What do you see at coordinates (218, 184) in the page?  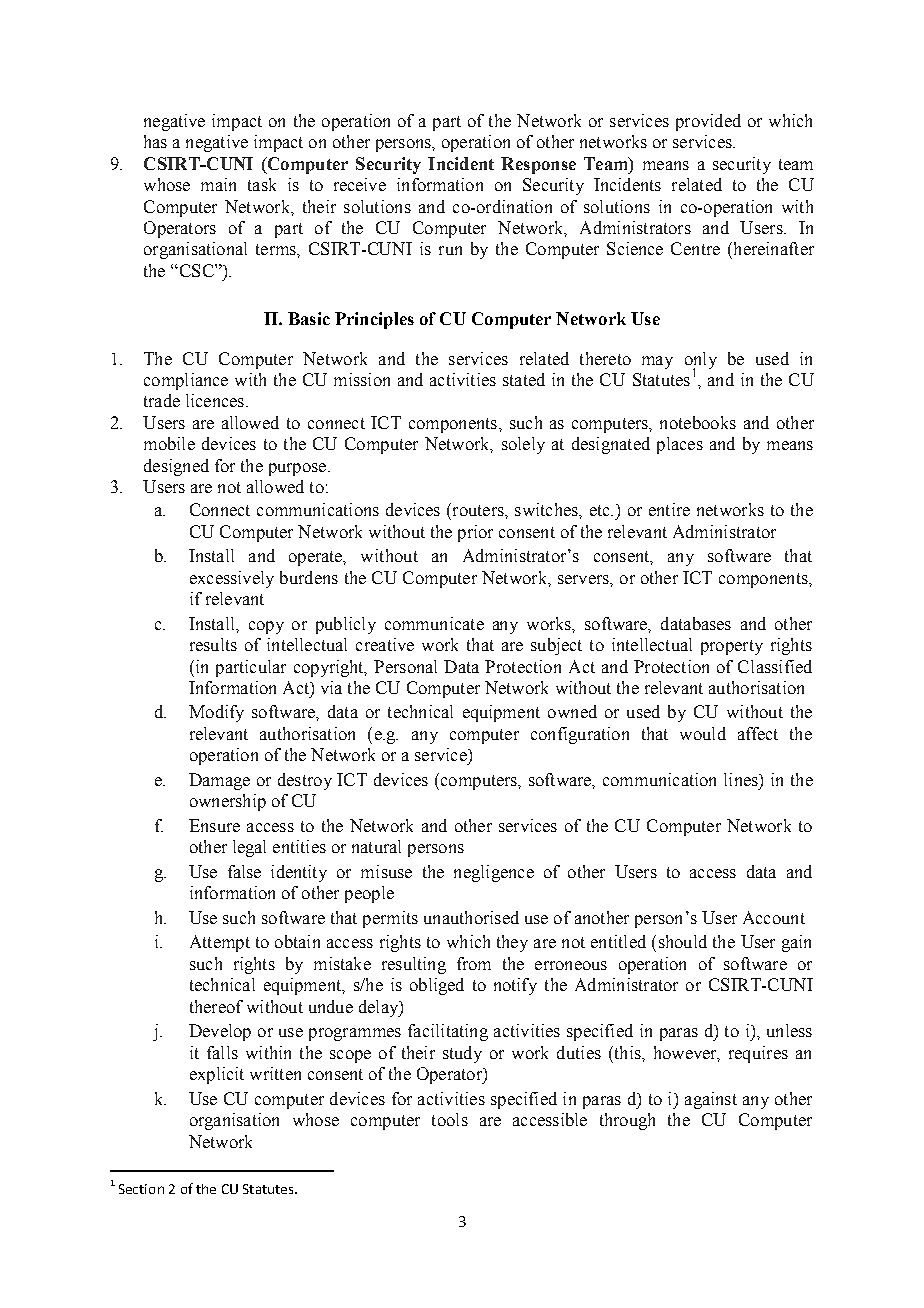 I see `main` at bounding box center [218, 184].
